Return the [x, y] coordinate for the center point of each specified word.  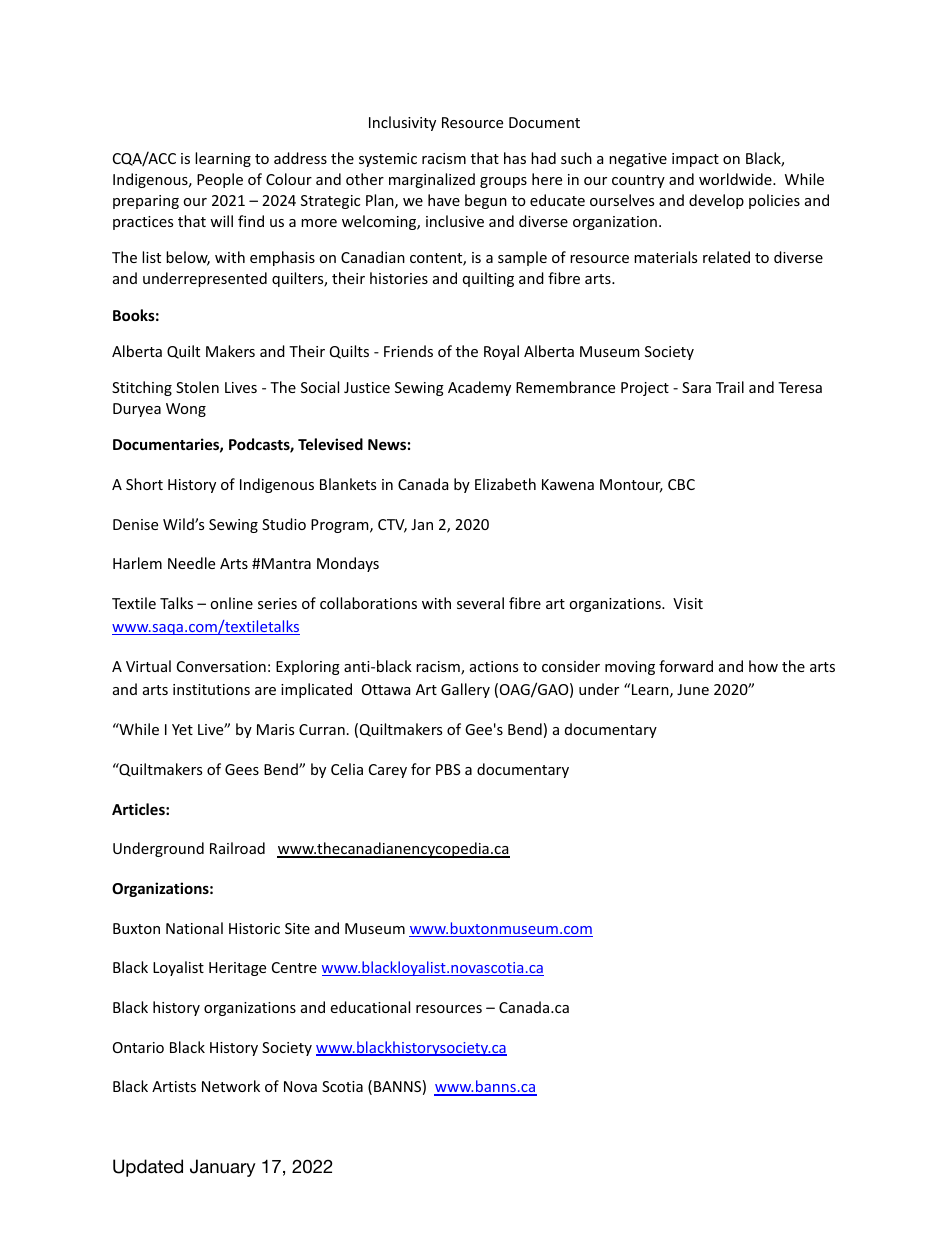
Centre [294, 967]
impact [695, 160]
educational [370, 1007]
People [220, 180]
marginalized [432, 180]
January [223, 1168]
